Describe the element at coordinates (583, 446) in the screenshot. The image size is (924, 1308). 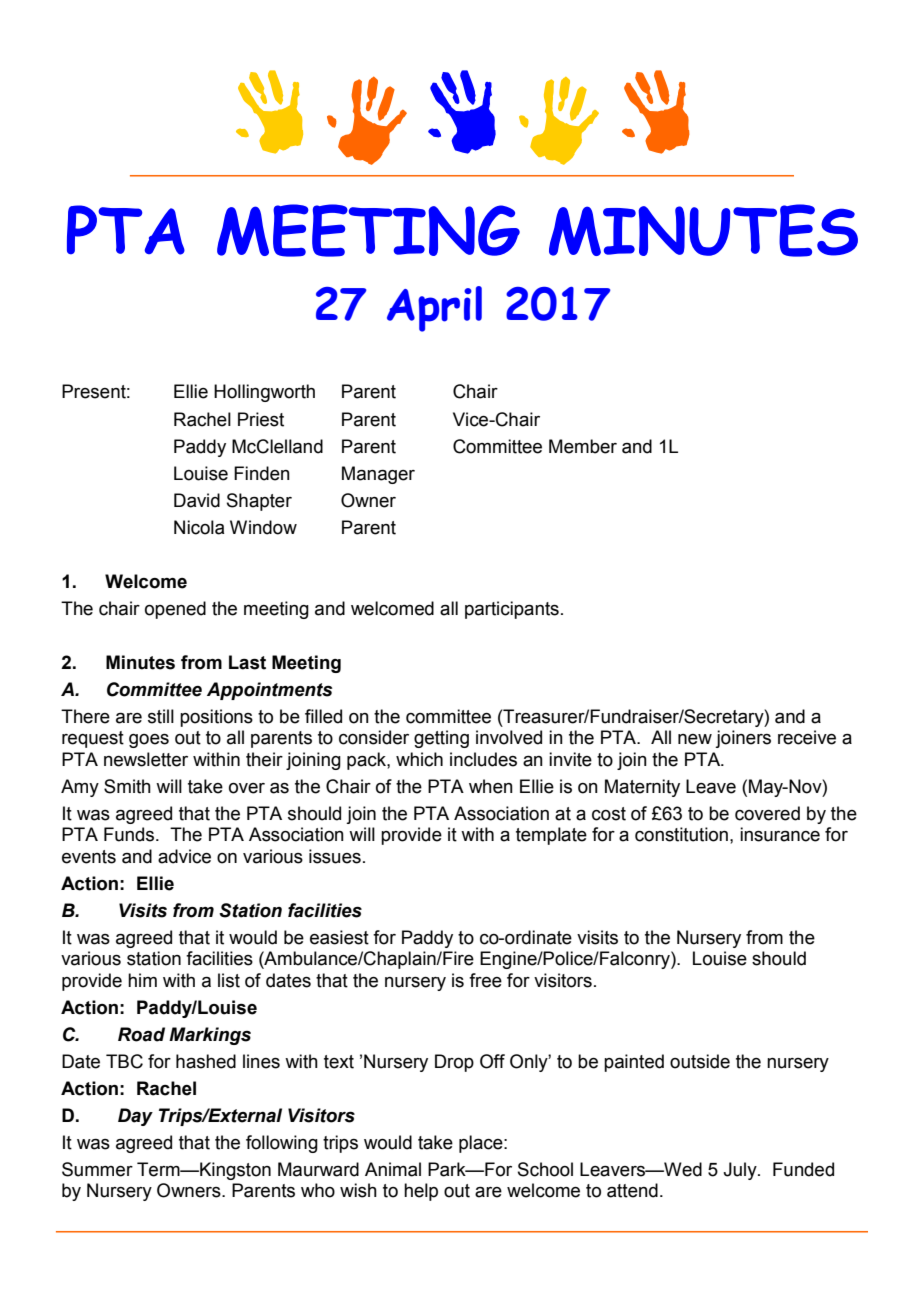
I see `Member` at that location.
